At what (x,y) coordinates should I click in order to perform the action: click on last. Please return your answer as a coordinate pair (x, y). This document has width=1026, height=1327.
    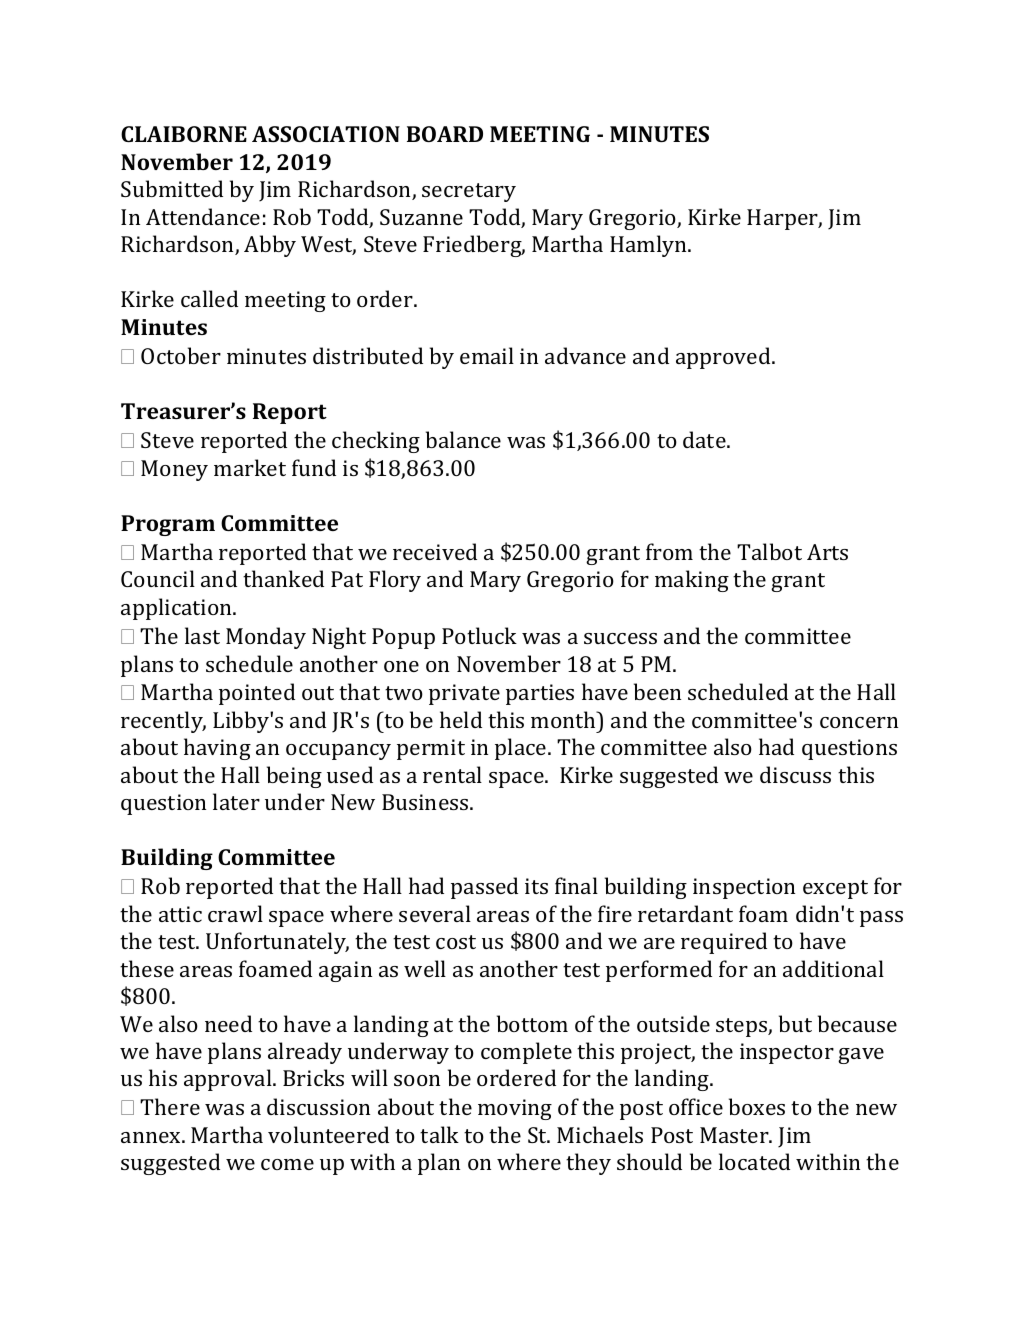
    Looking at the image, I should click on (202, 635).
